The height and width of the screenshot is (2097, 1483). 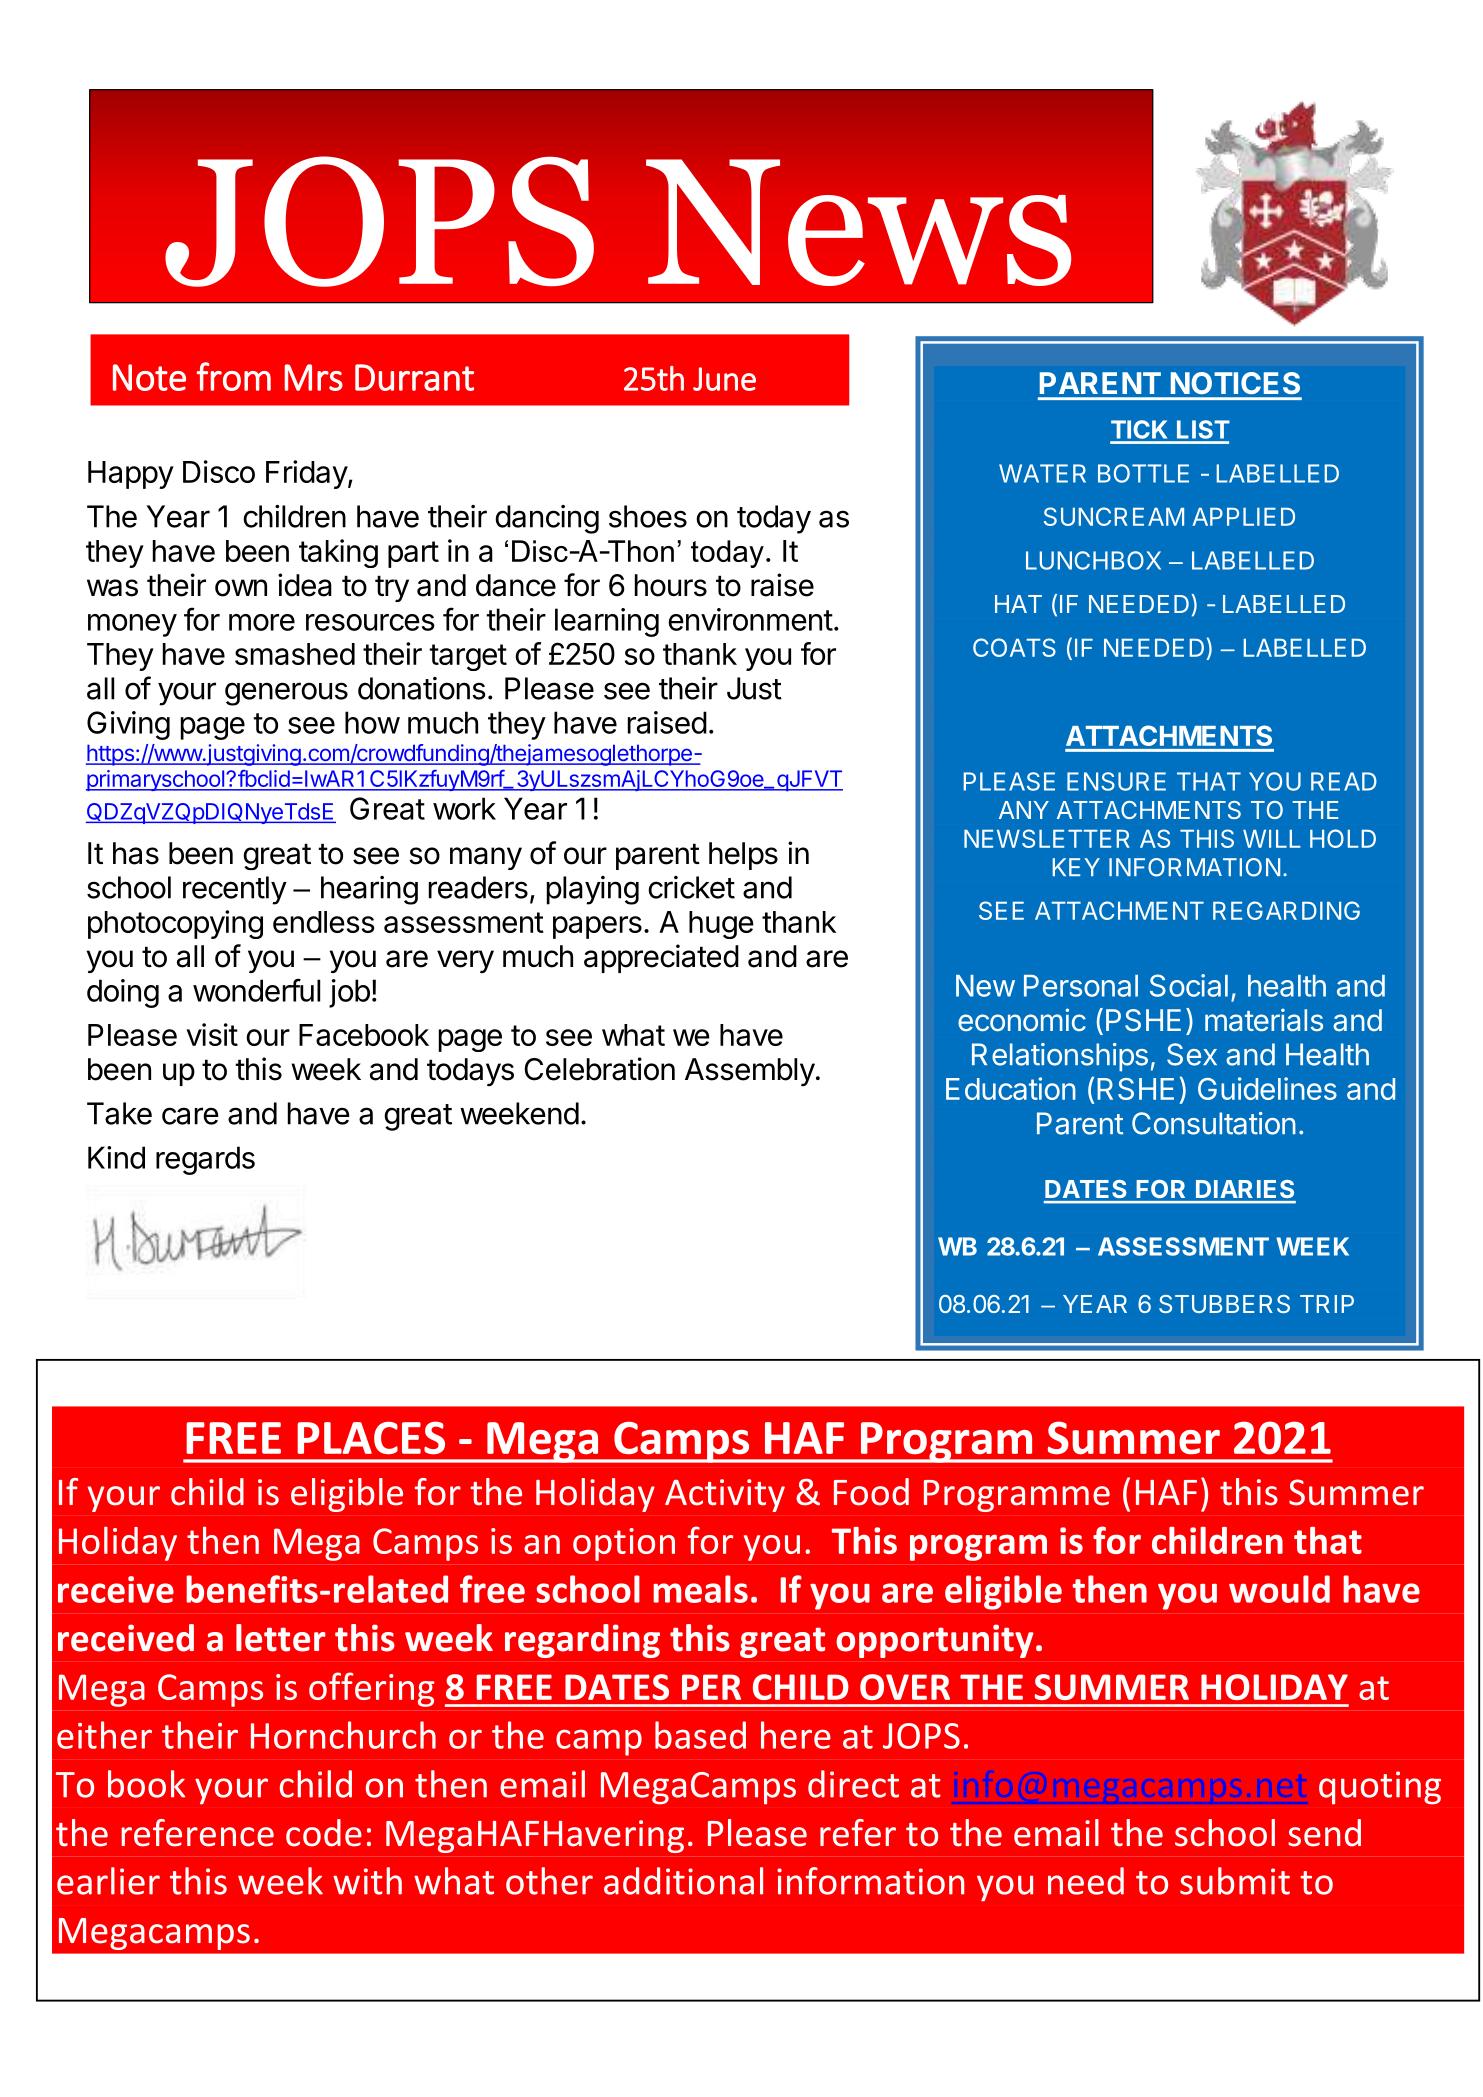 What do you see at coordinates (234, 376) in the screenshot?
I see `from` at bounding box center [234, 376].
